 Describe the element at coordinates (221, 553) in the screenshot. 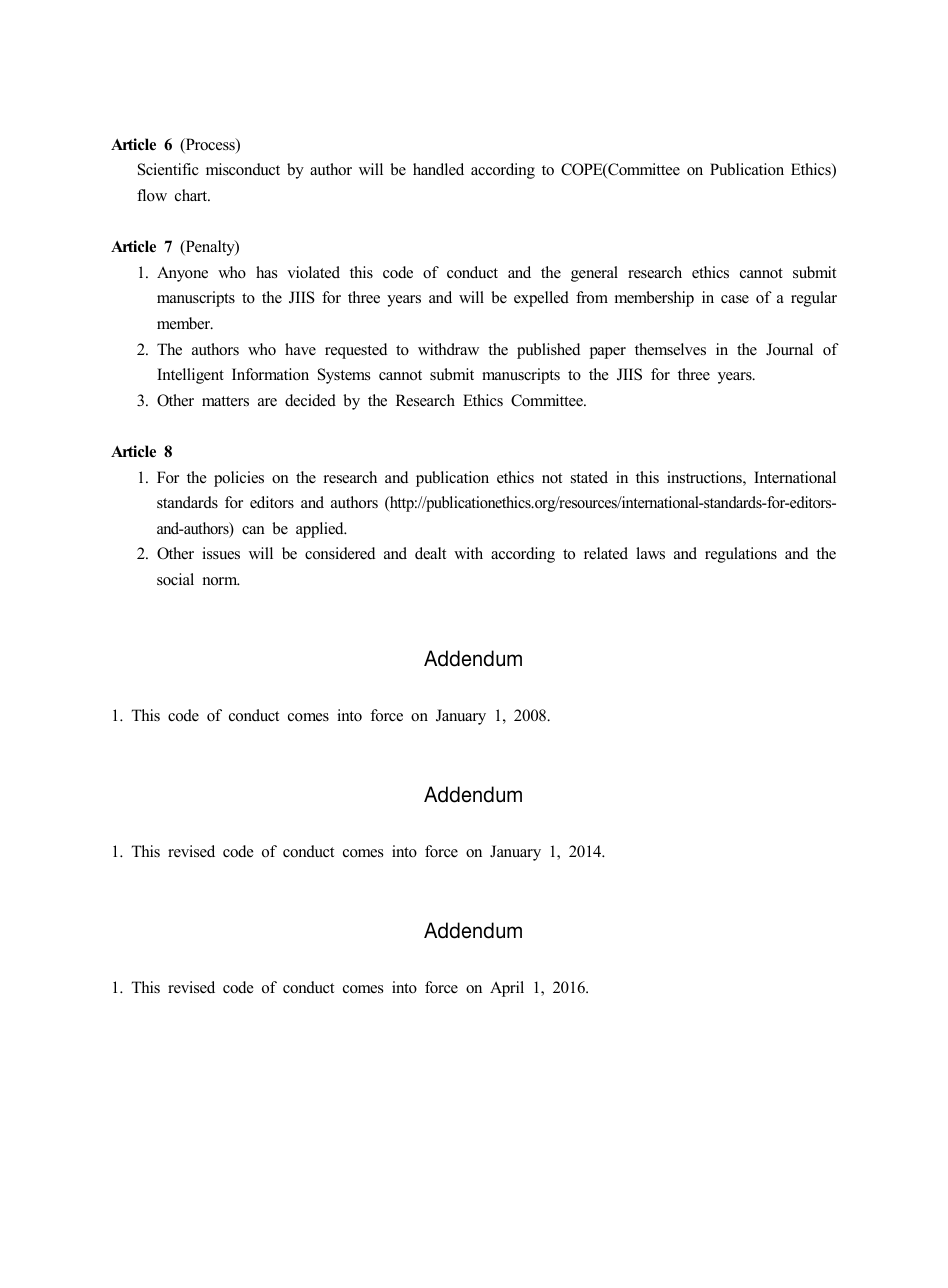

I see `issues` at that location.
